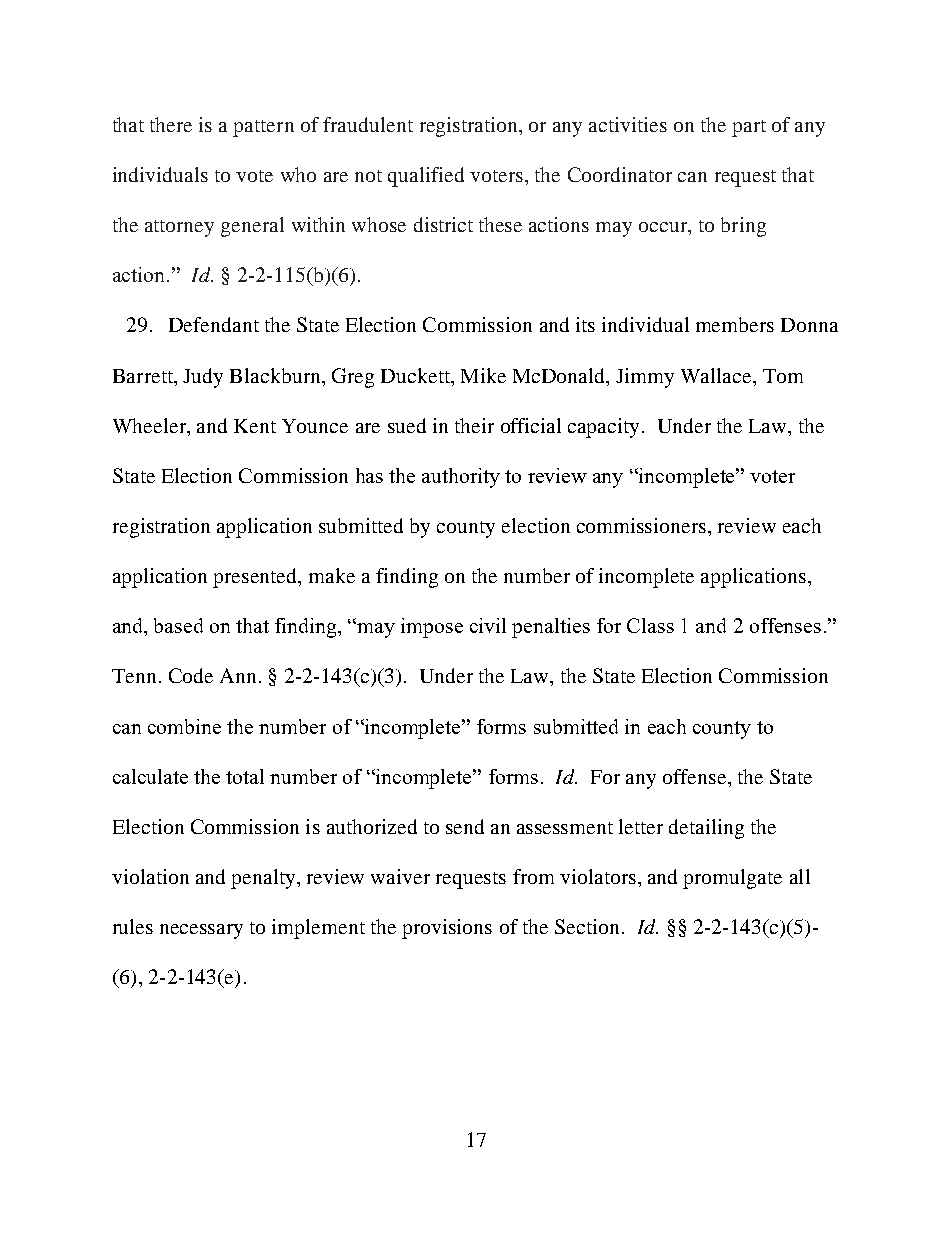 The width and height of the screenshot is (952, 1233). What do you see at coordinates (474, 425) in the screenshot?
I see `their` at bounding box center [474, 425].
